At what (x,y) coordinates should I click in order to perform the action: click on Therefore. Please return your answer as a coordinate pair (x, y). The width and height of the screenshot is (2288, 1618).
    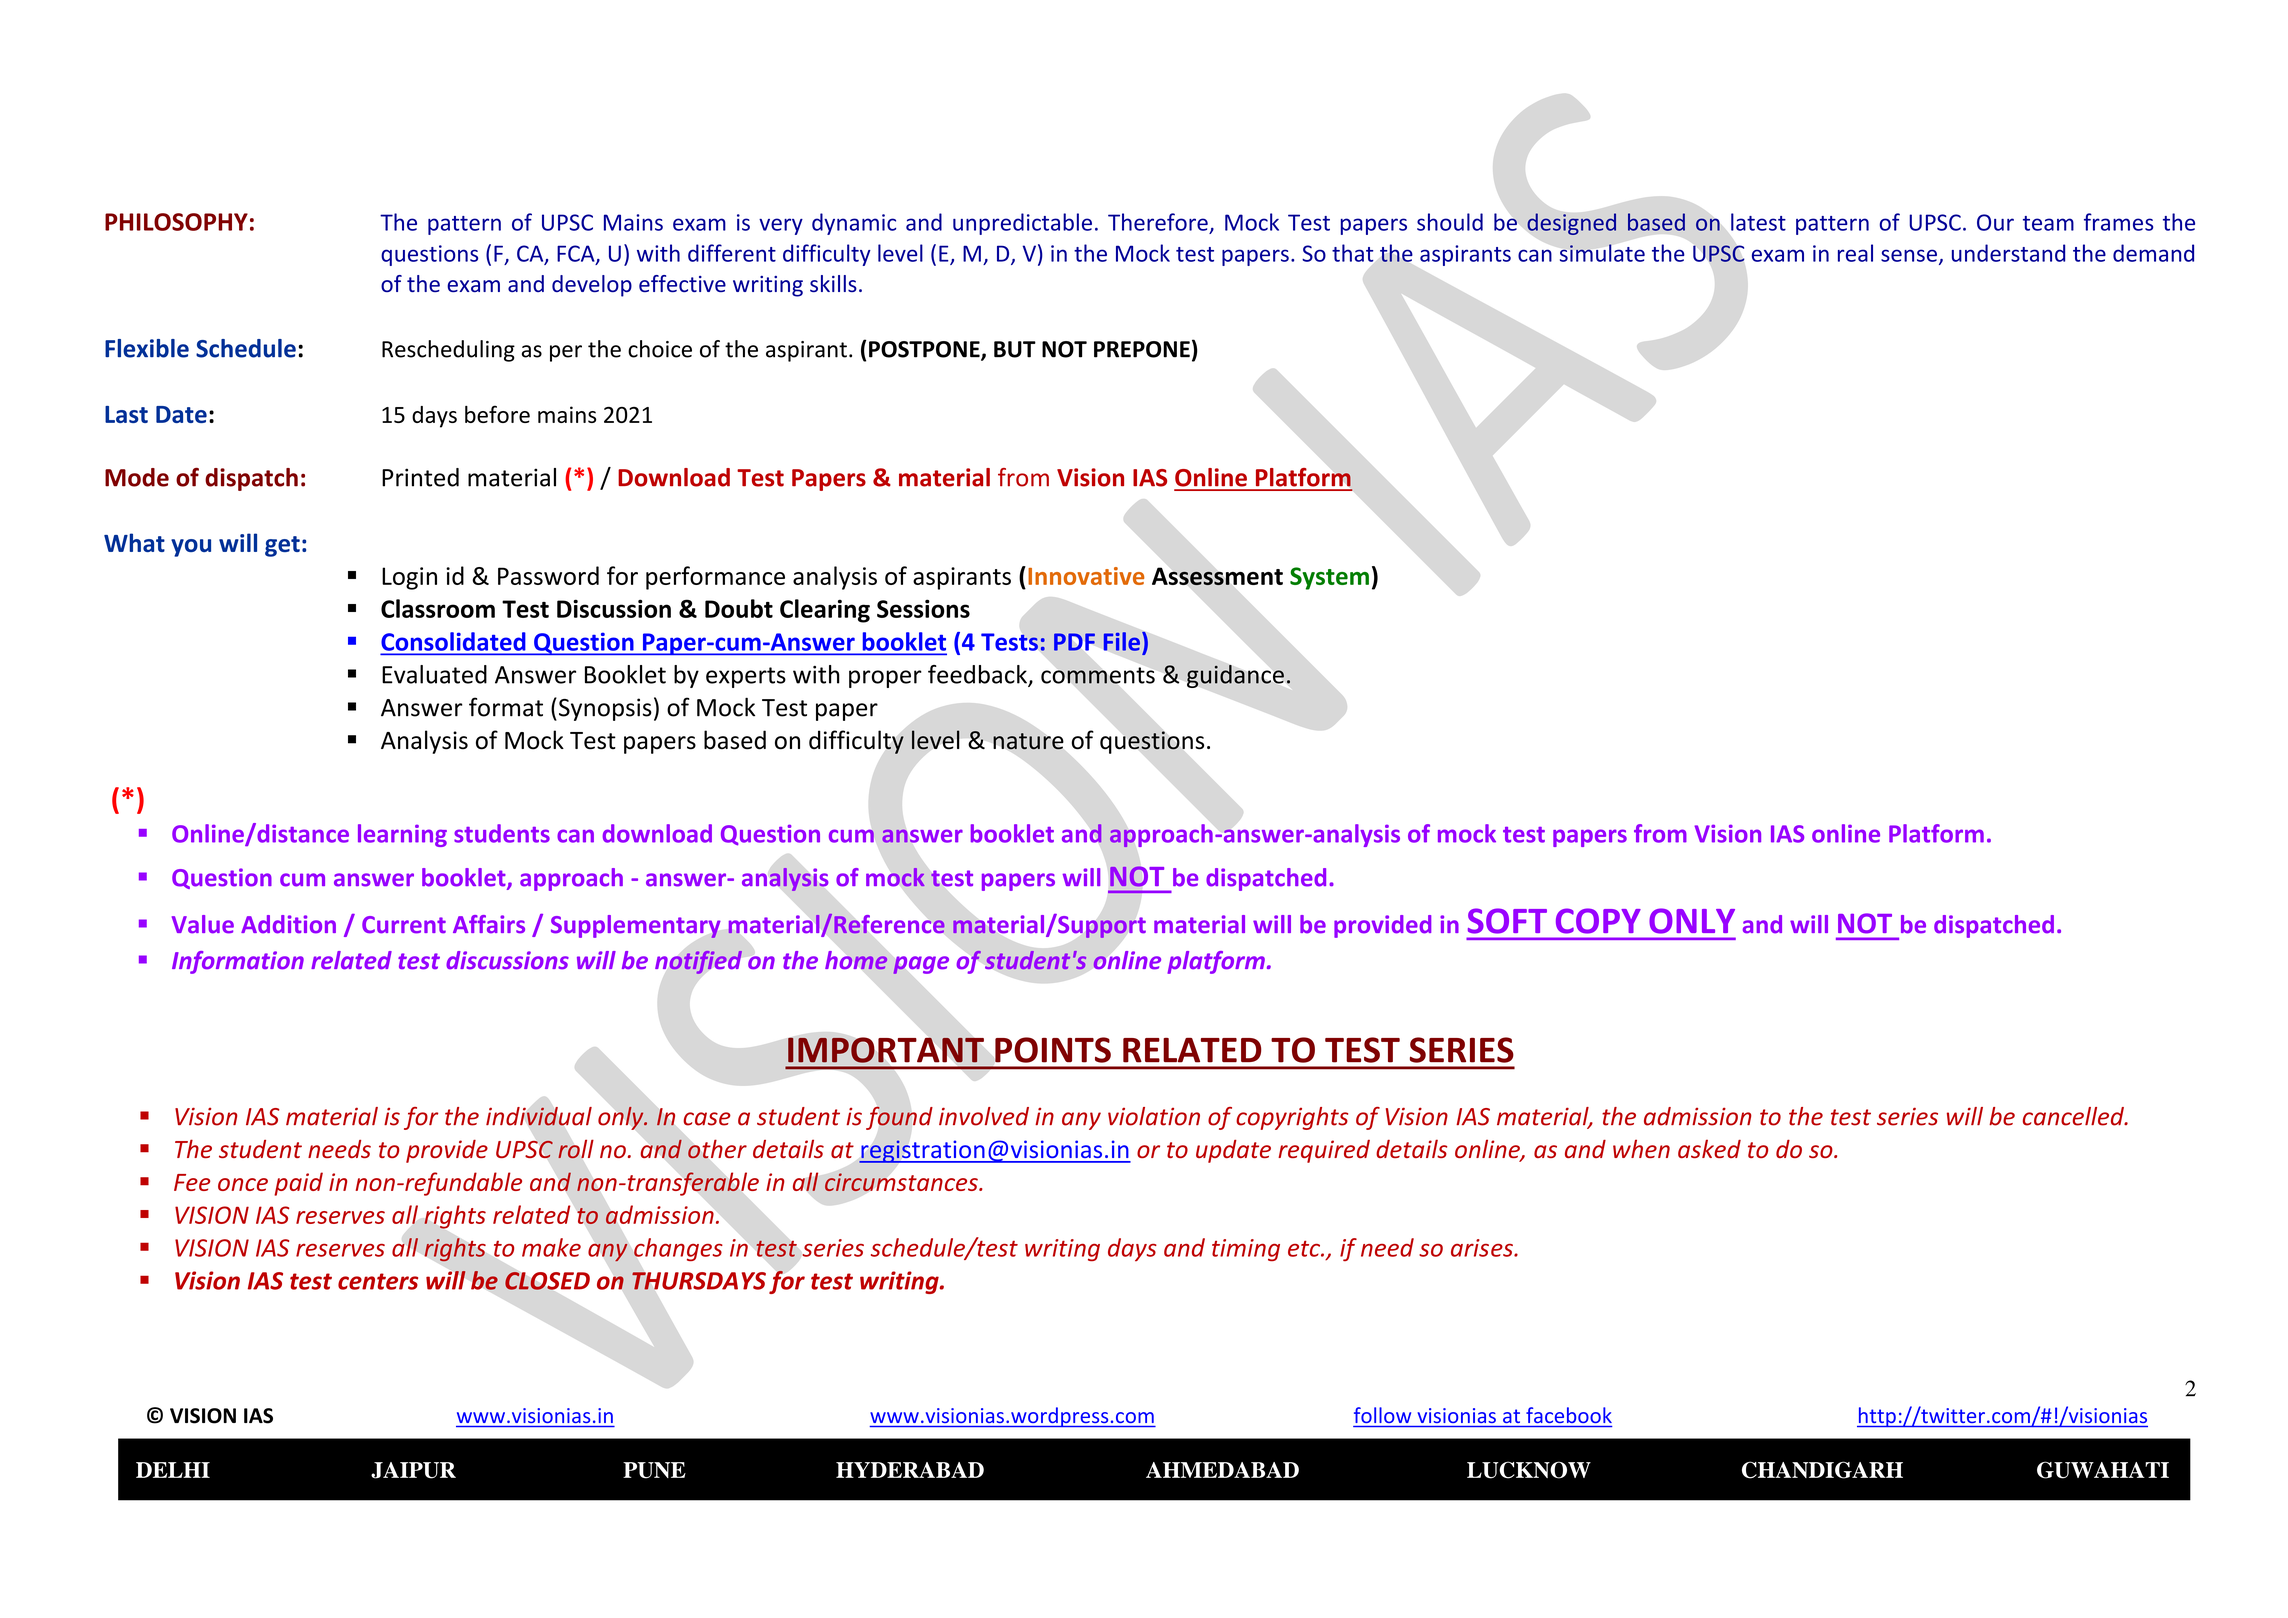
    Looking at the image, I should click on (1158, 222).
